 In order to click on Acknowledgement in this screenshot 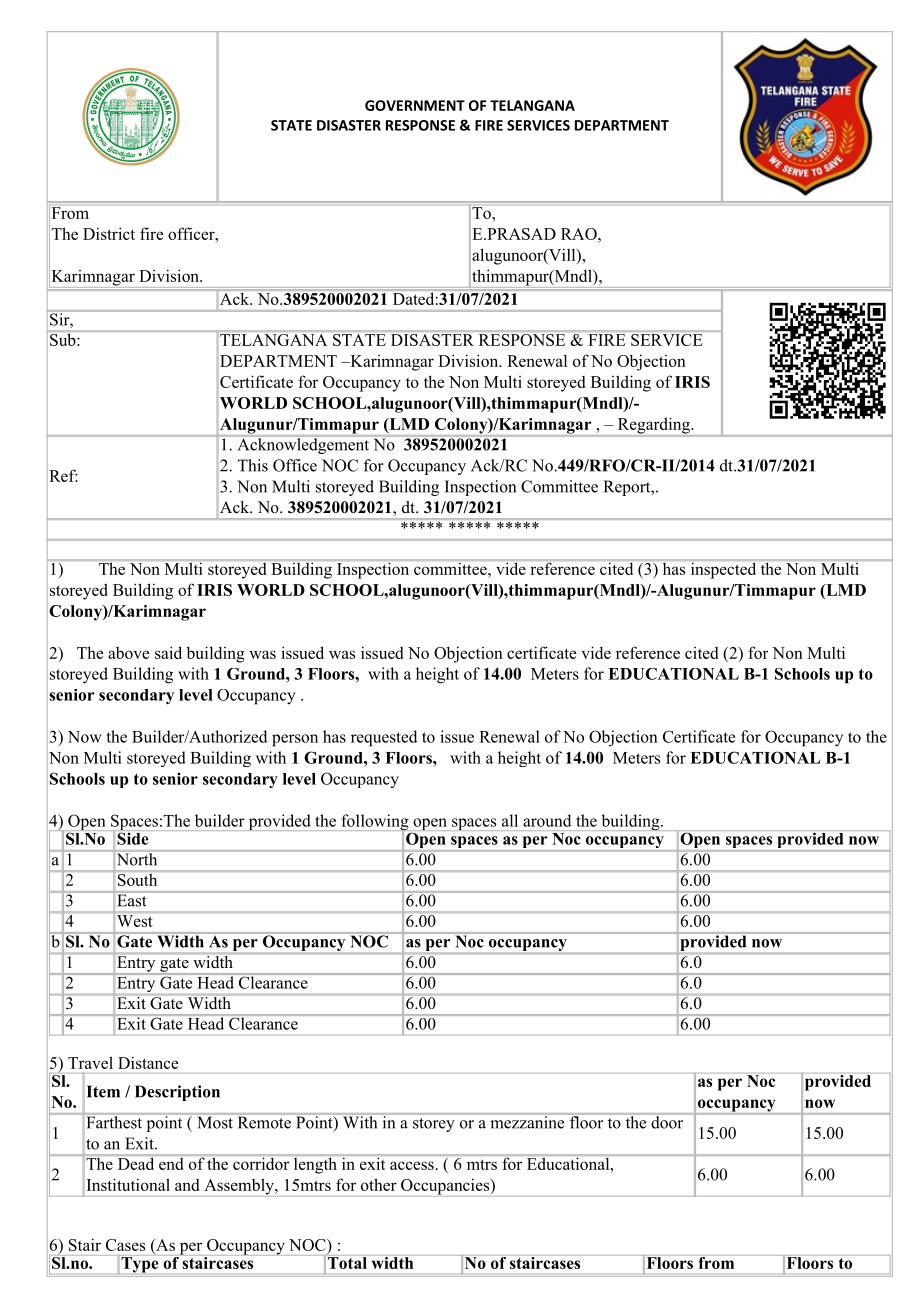, I will do `click(303, 444)`.
